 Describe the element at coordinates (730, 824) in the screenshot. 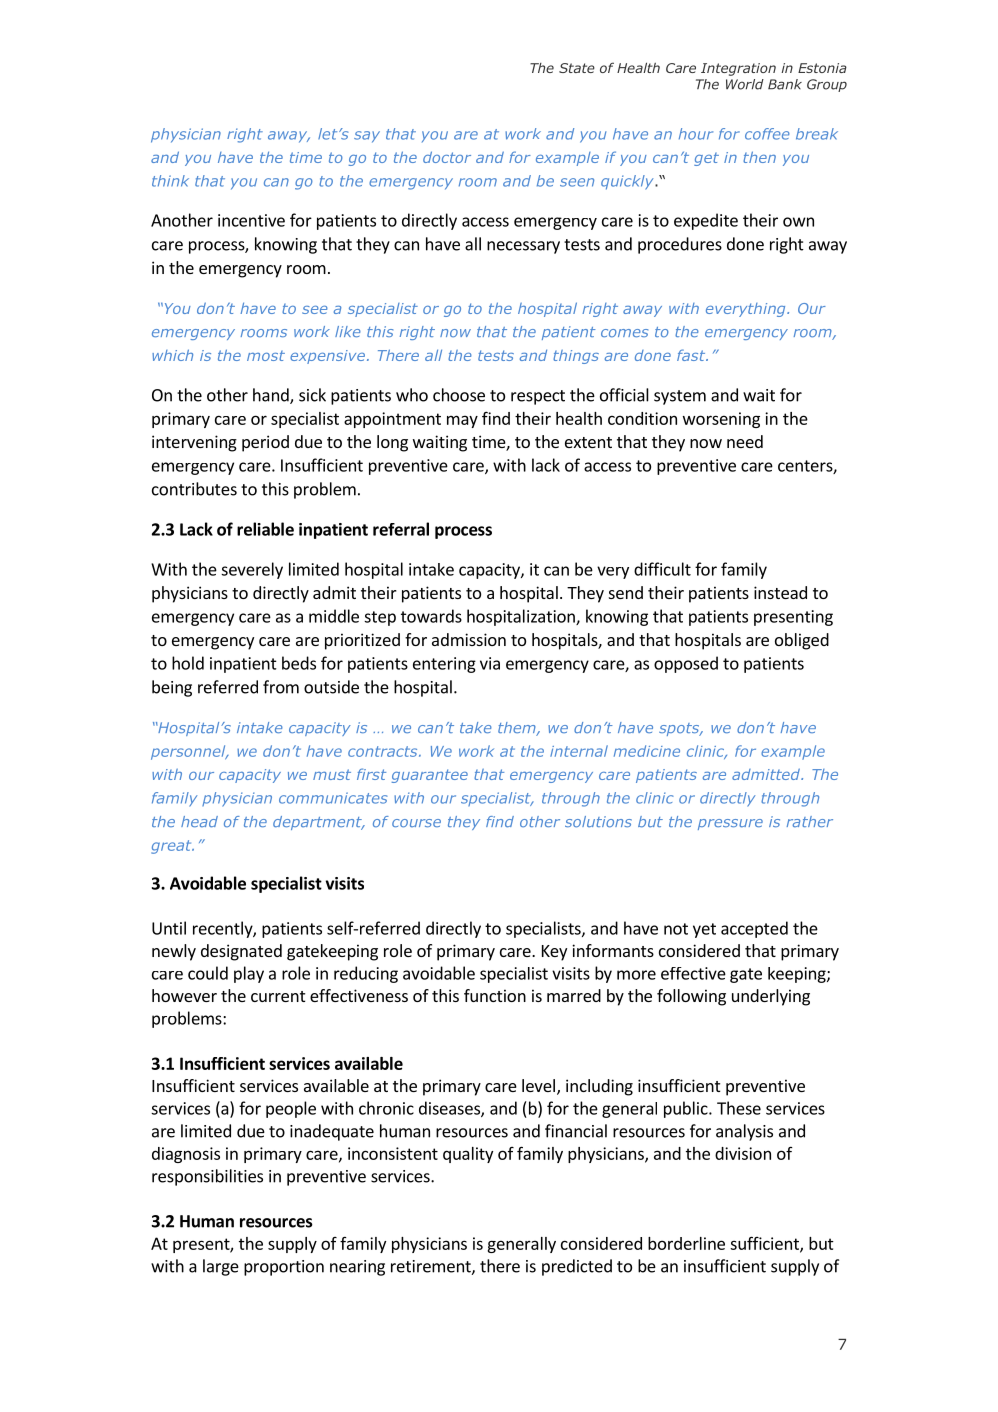

I see `pressure` at that location.
